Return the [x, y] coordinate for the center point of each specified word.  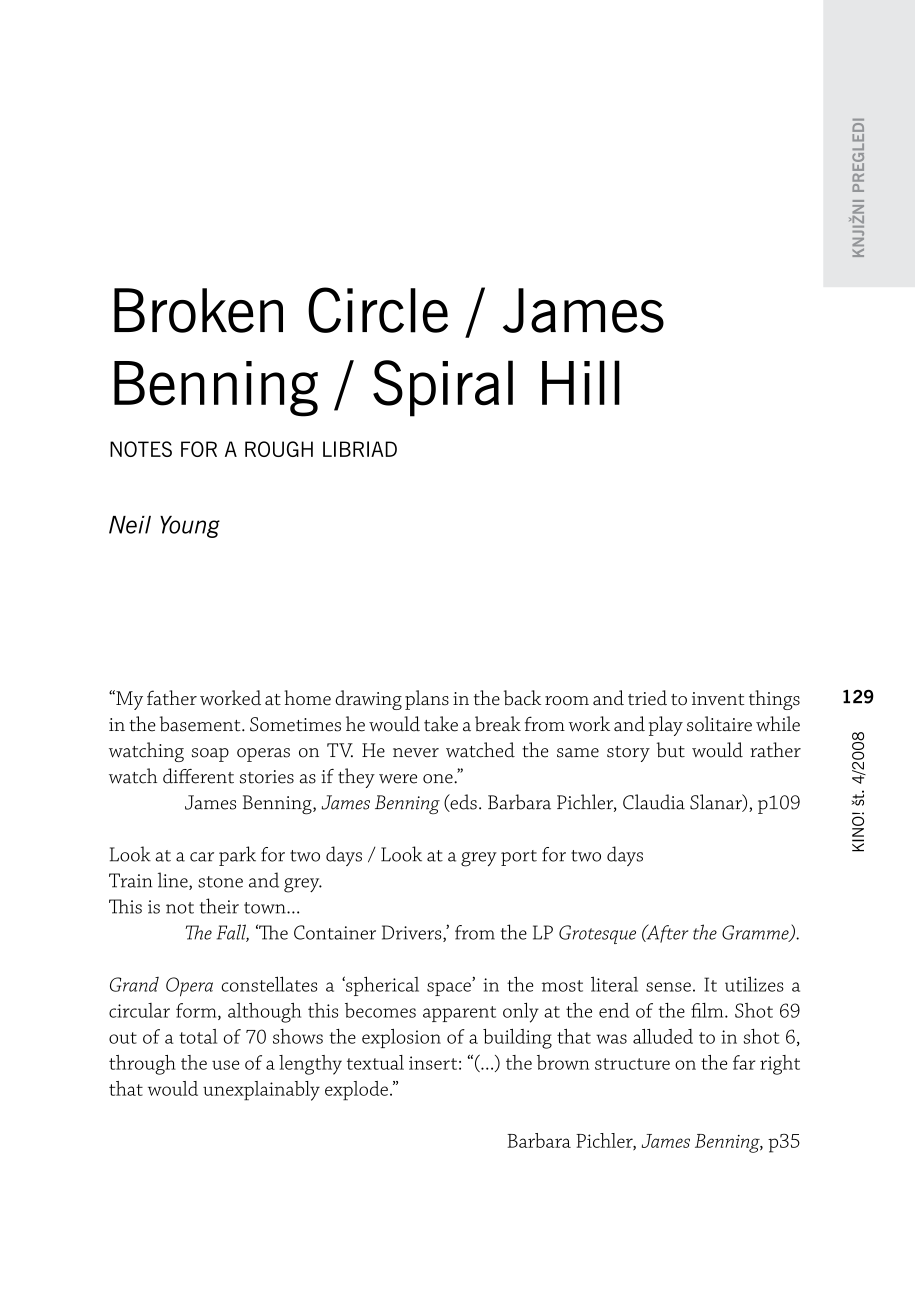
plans [427, 700]
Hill [581, 382]
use [226, 1065]
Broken [198, 310]
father [172, 697]
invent [718, 698]
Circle [378, 310]
